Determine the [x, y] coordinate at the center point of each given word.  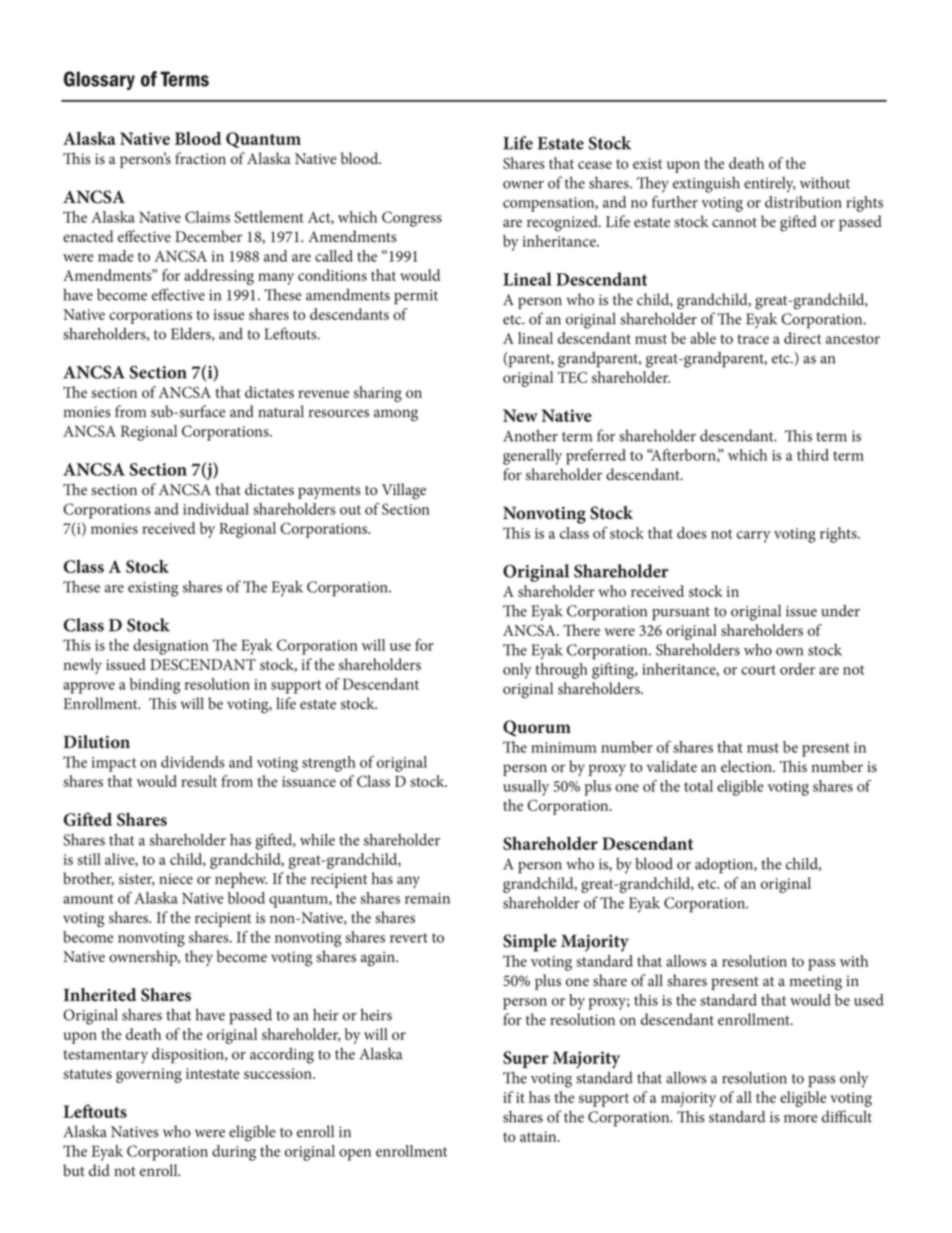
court [758, 670]
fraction [200, 158]
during [234, 1153]
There [581, 630]
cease [595, 165]
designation [171, 647]
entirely [770, 185]
